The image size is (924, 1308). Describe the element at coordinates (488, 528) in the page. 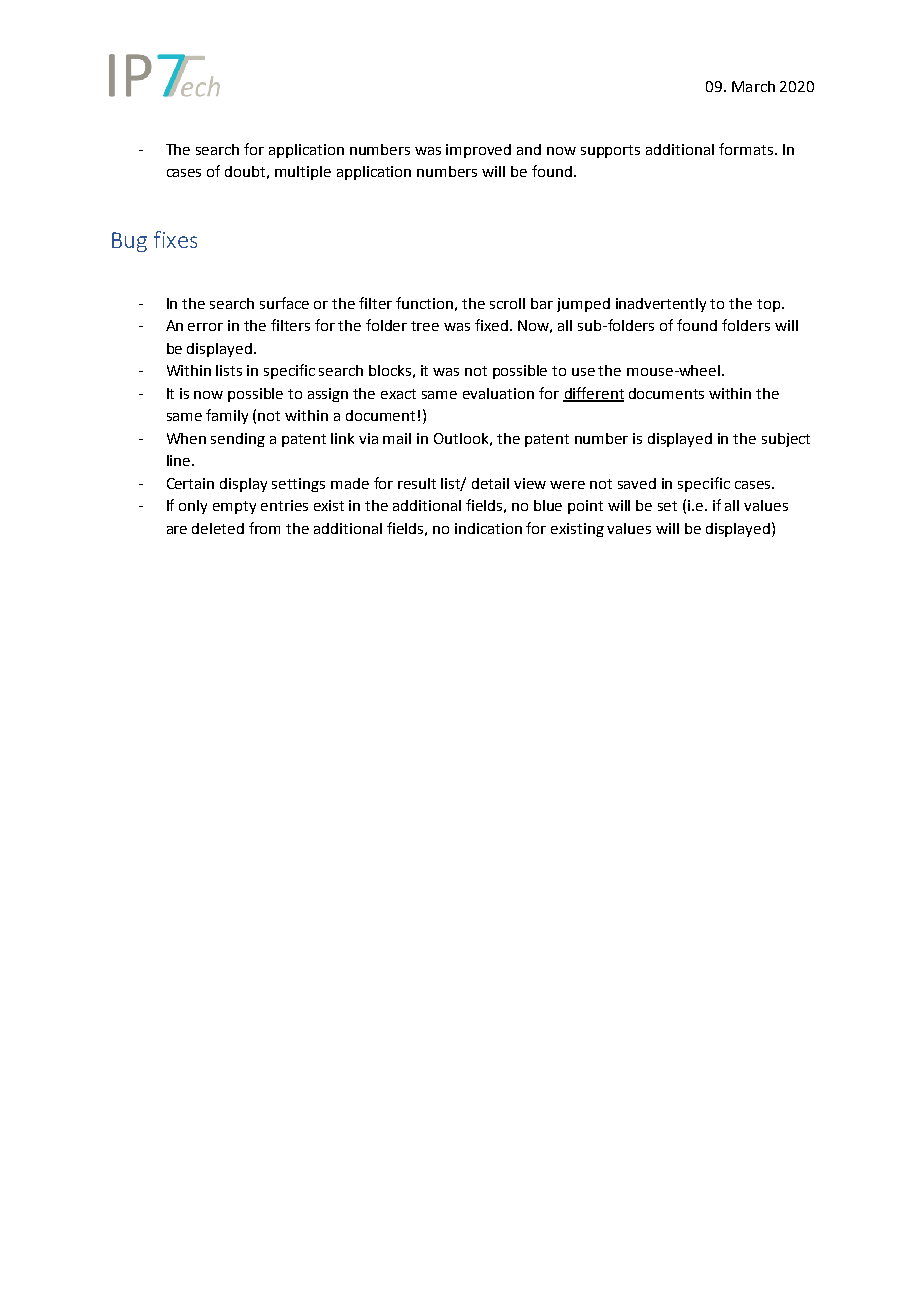

I see `indication` at that location.
